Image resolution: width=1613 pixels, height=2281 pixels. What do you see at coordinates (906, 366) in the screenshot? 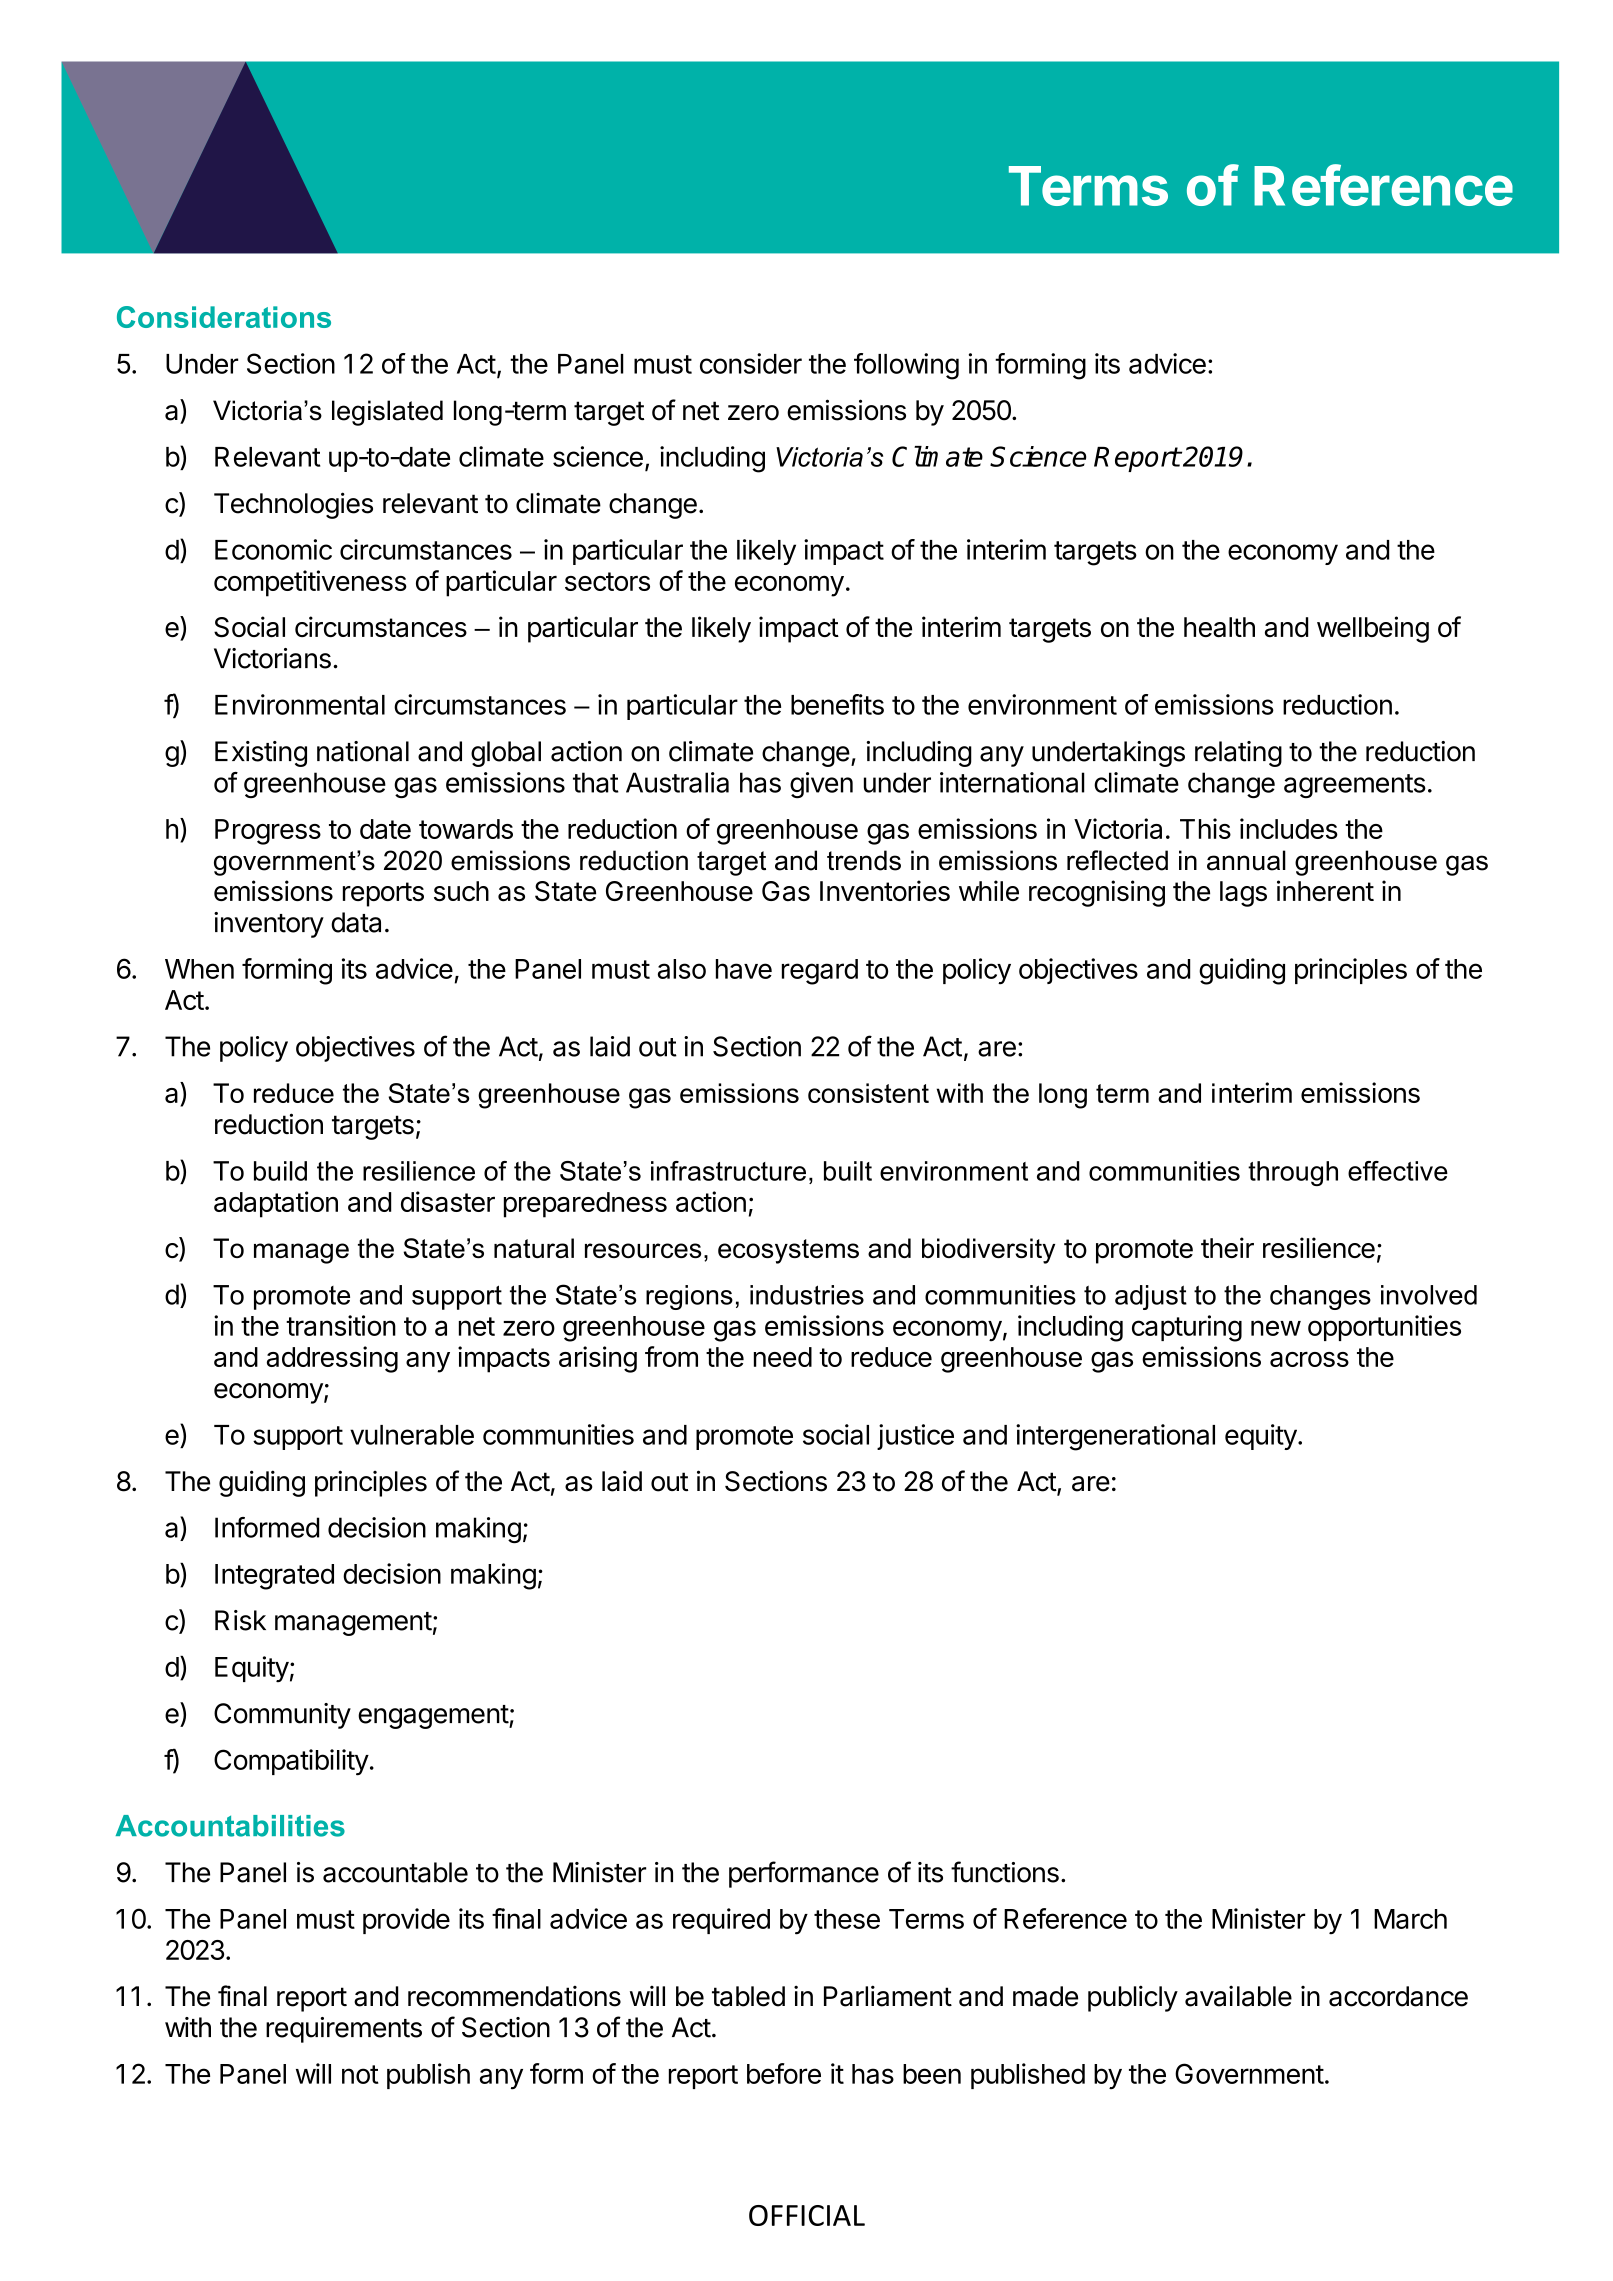
I see `following` at bounding box center [906, 366].
